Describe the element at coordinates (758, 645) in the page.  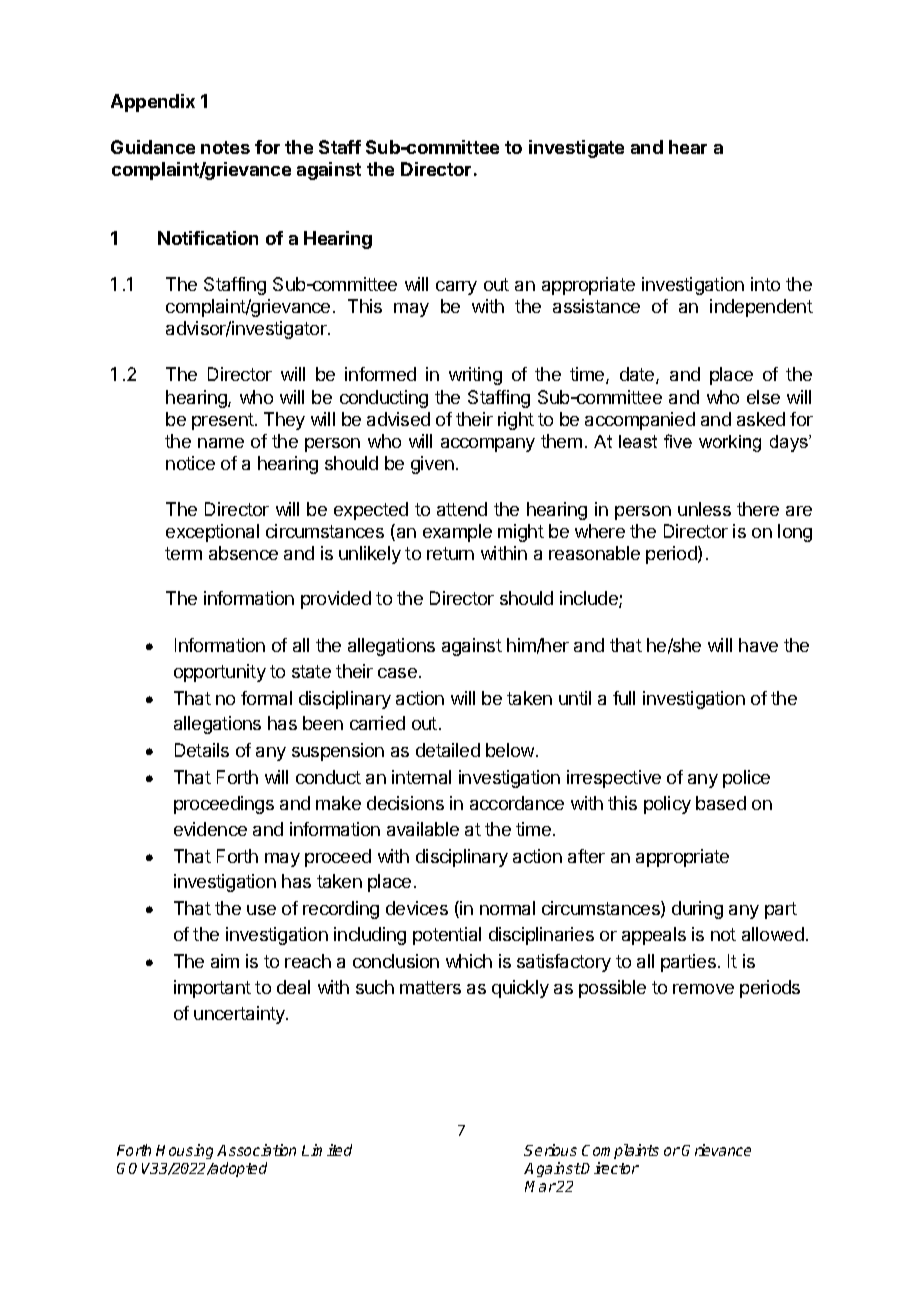
I see `have` at that location.
